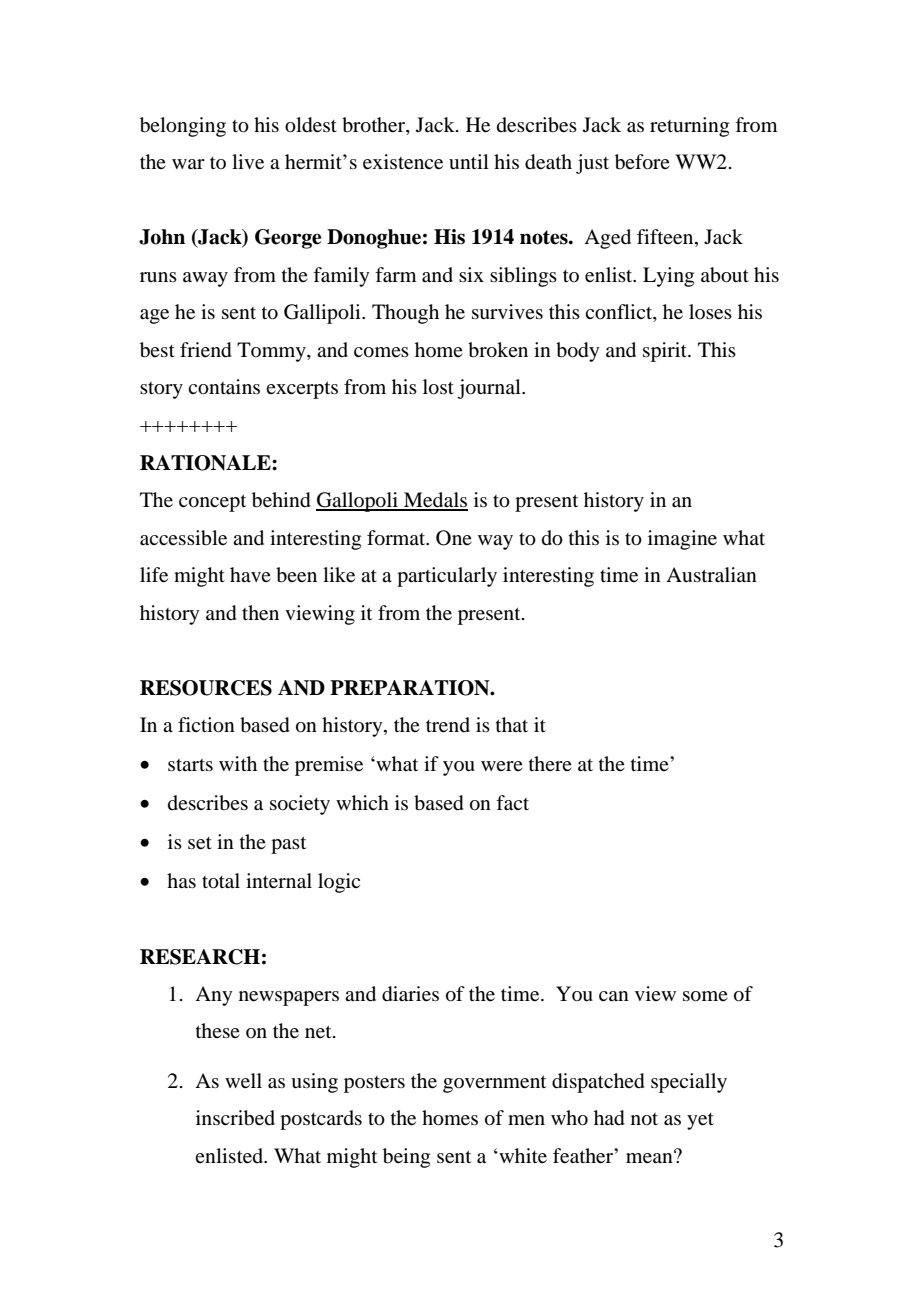  I want to click on lost, so click(438, 387).
